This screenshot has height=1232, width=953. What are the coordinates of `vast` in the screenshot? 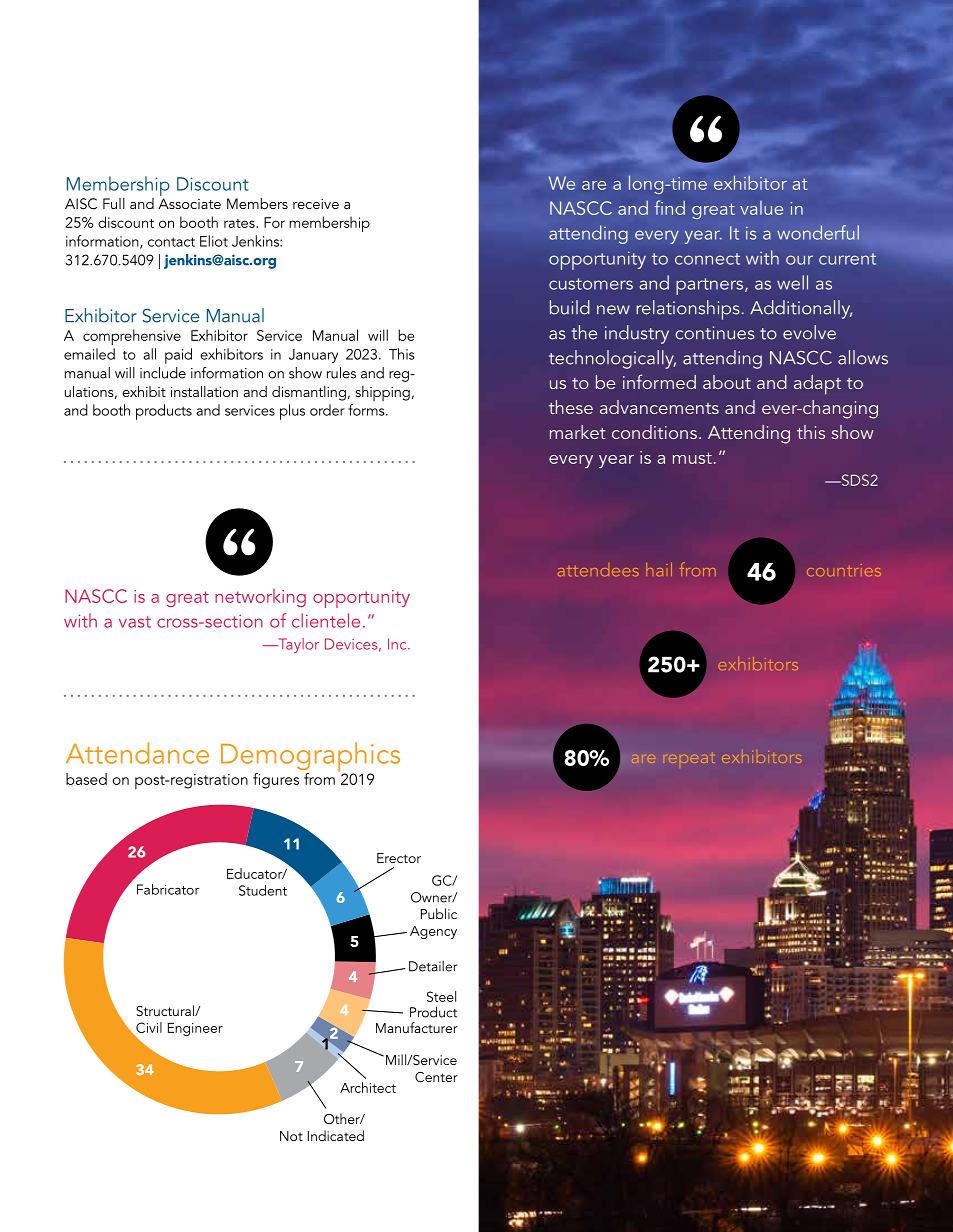 It's located at (135, 622).
